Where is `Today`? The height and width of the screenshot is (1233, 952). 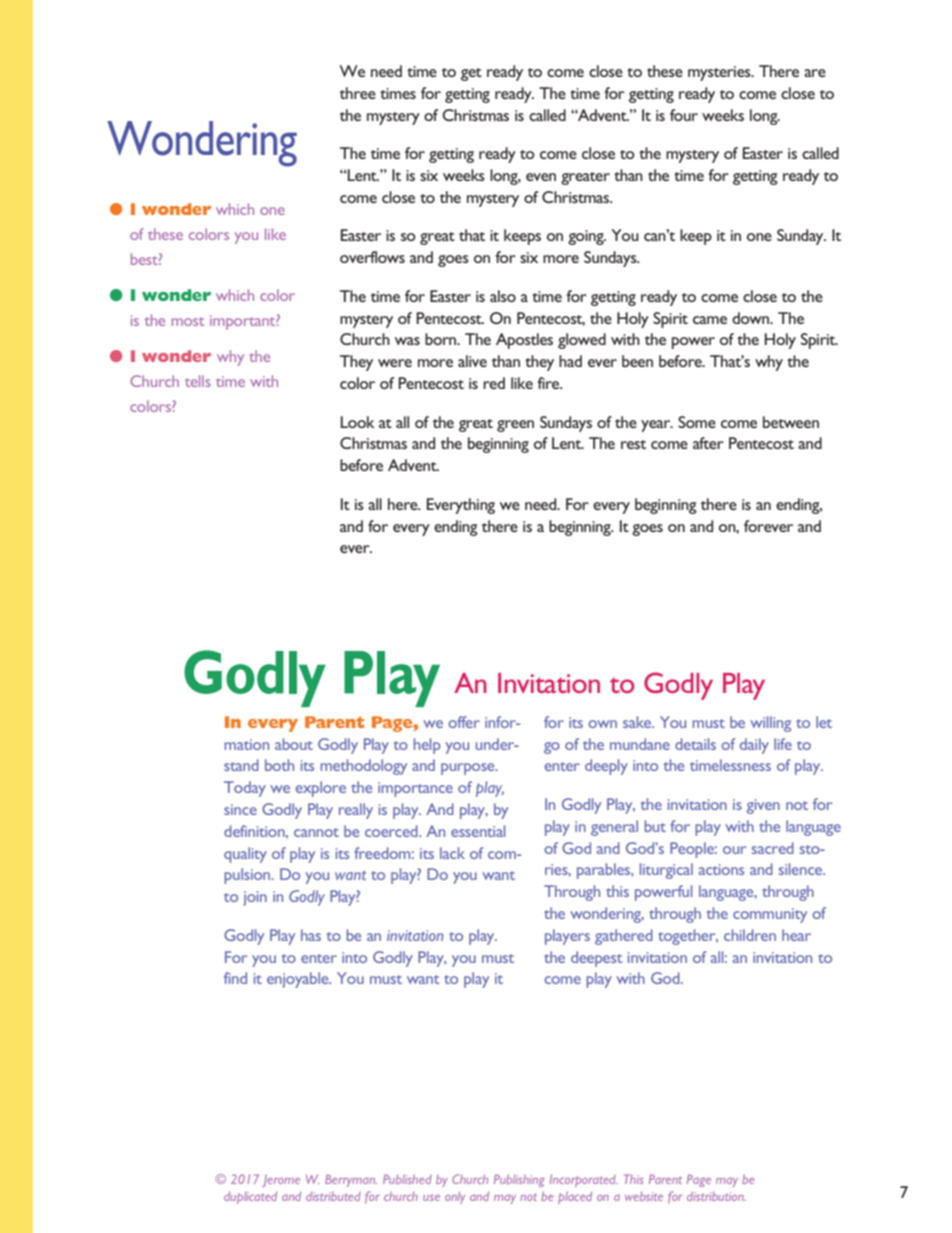 Today is located at coordinates (245, 789).
